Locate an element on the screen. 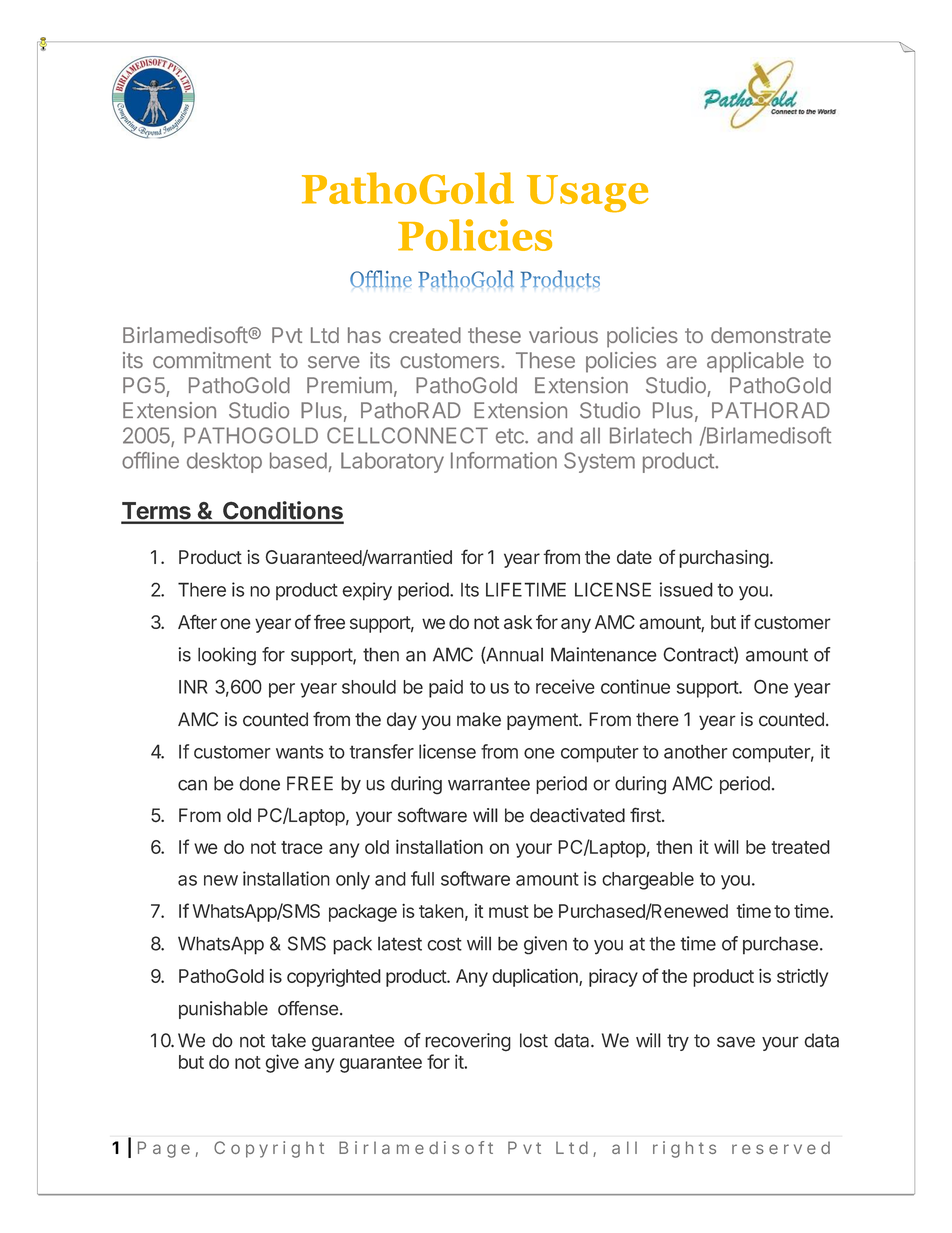 Image resolution: width=952 pixels, height=1233 pixels. ask is located at coordinates (518, 622).
